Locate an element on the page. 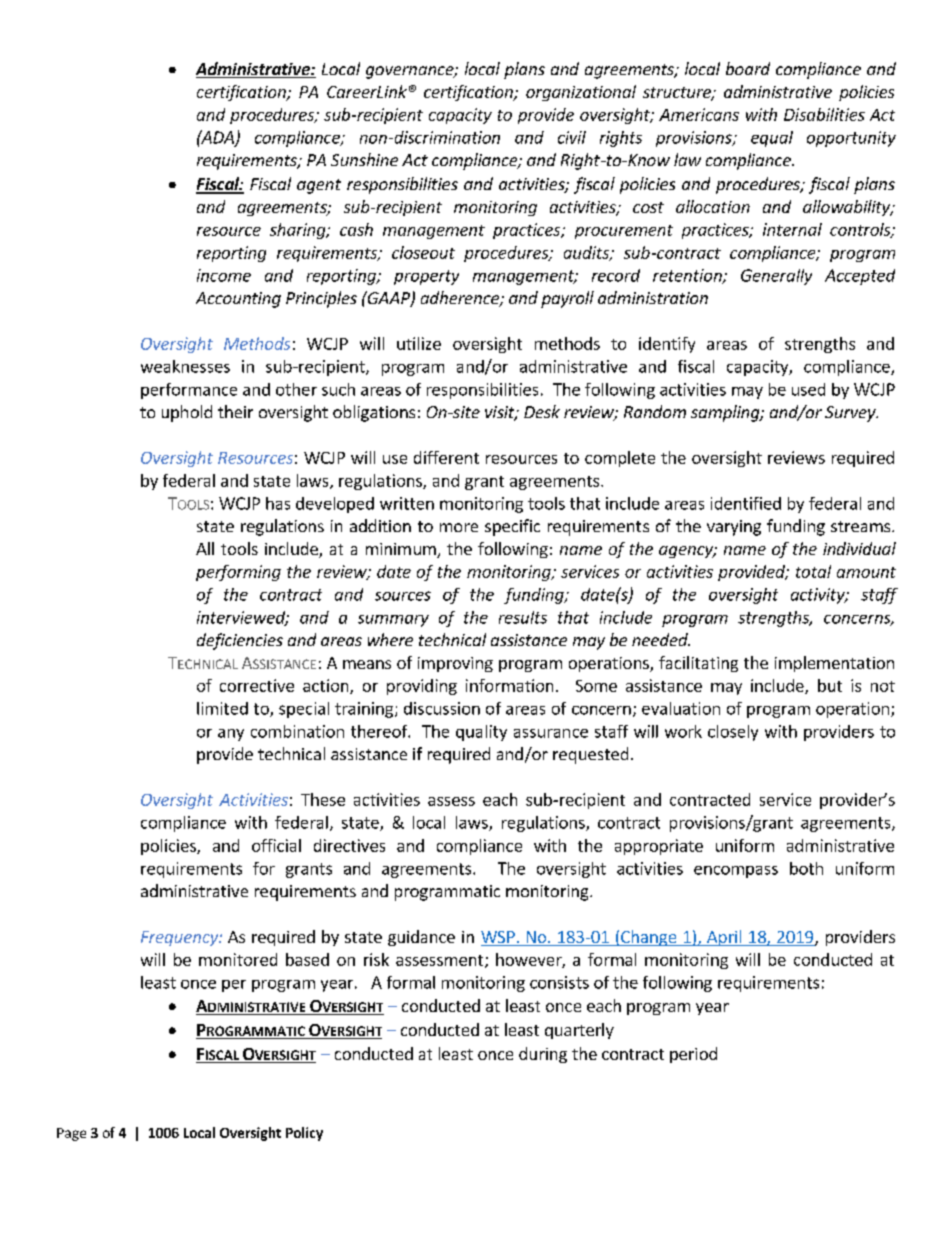  Disabilities is located at coordinates (824, 114).
